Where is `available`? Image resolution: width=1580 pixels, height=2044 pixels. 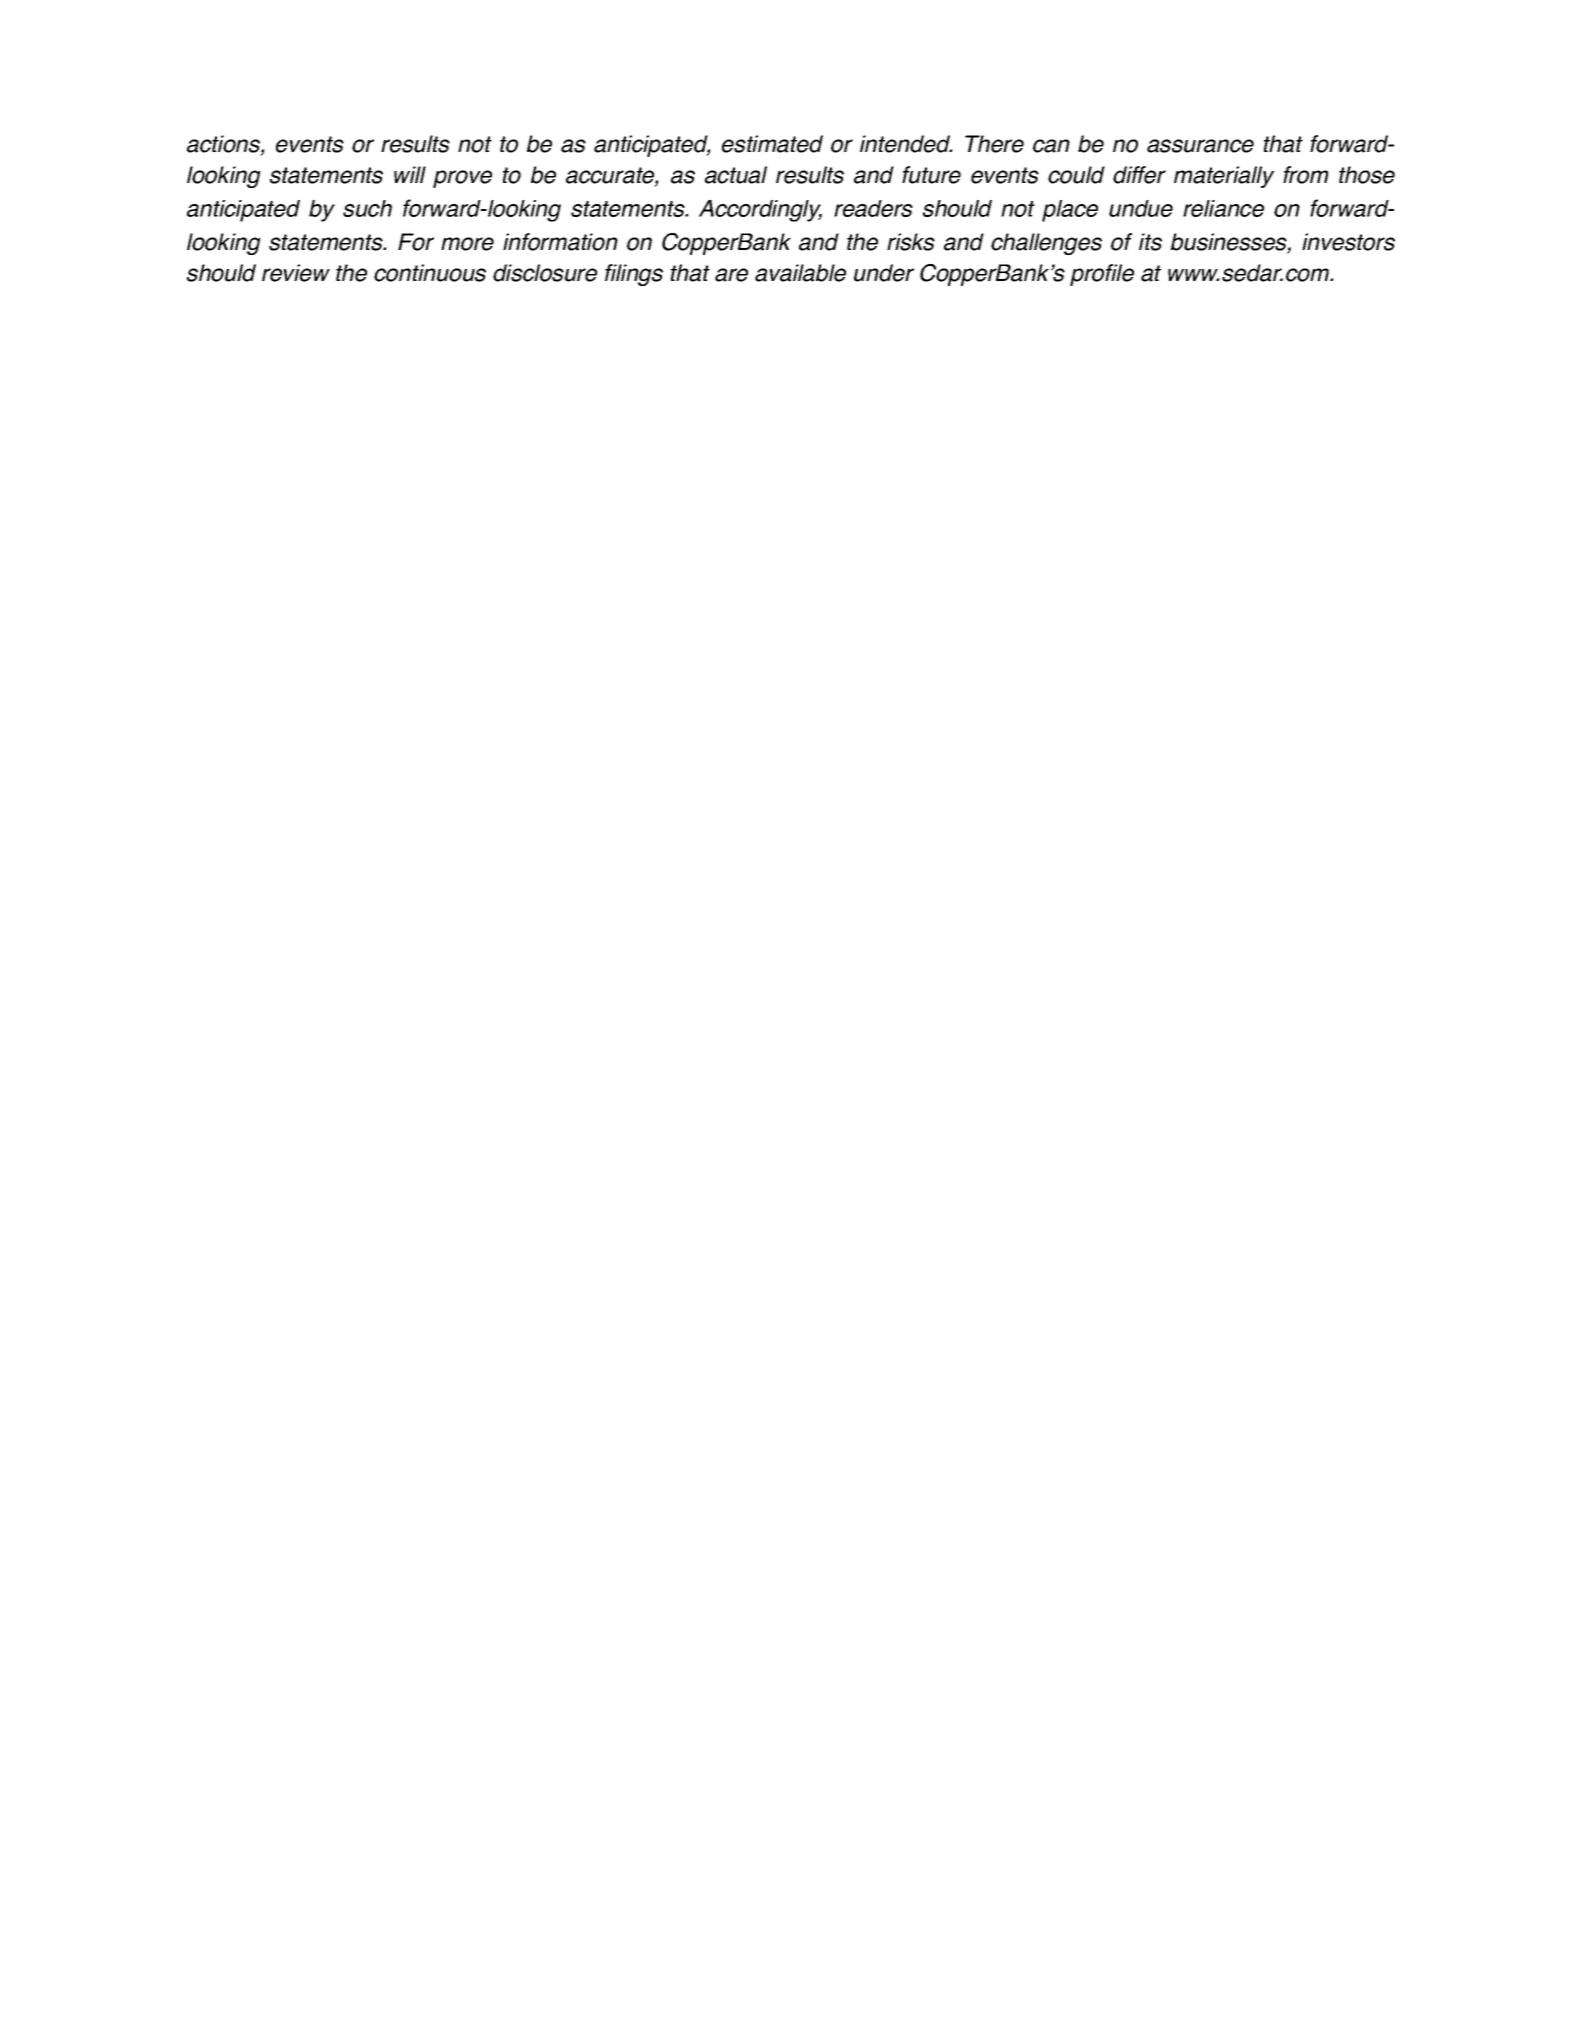 available is located at coordinates (800, 273).
